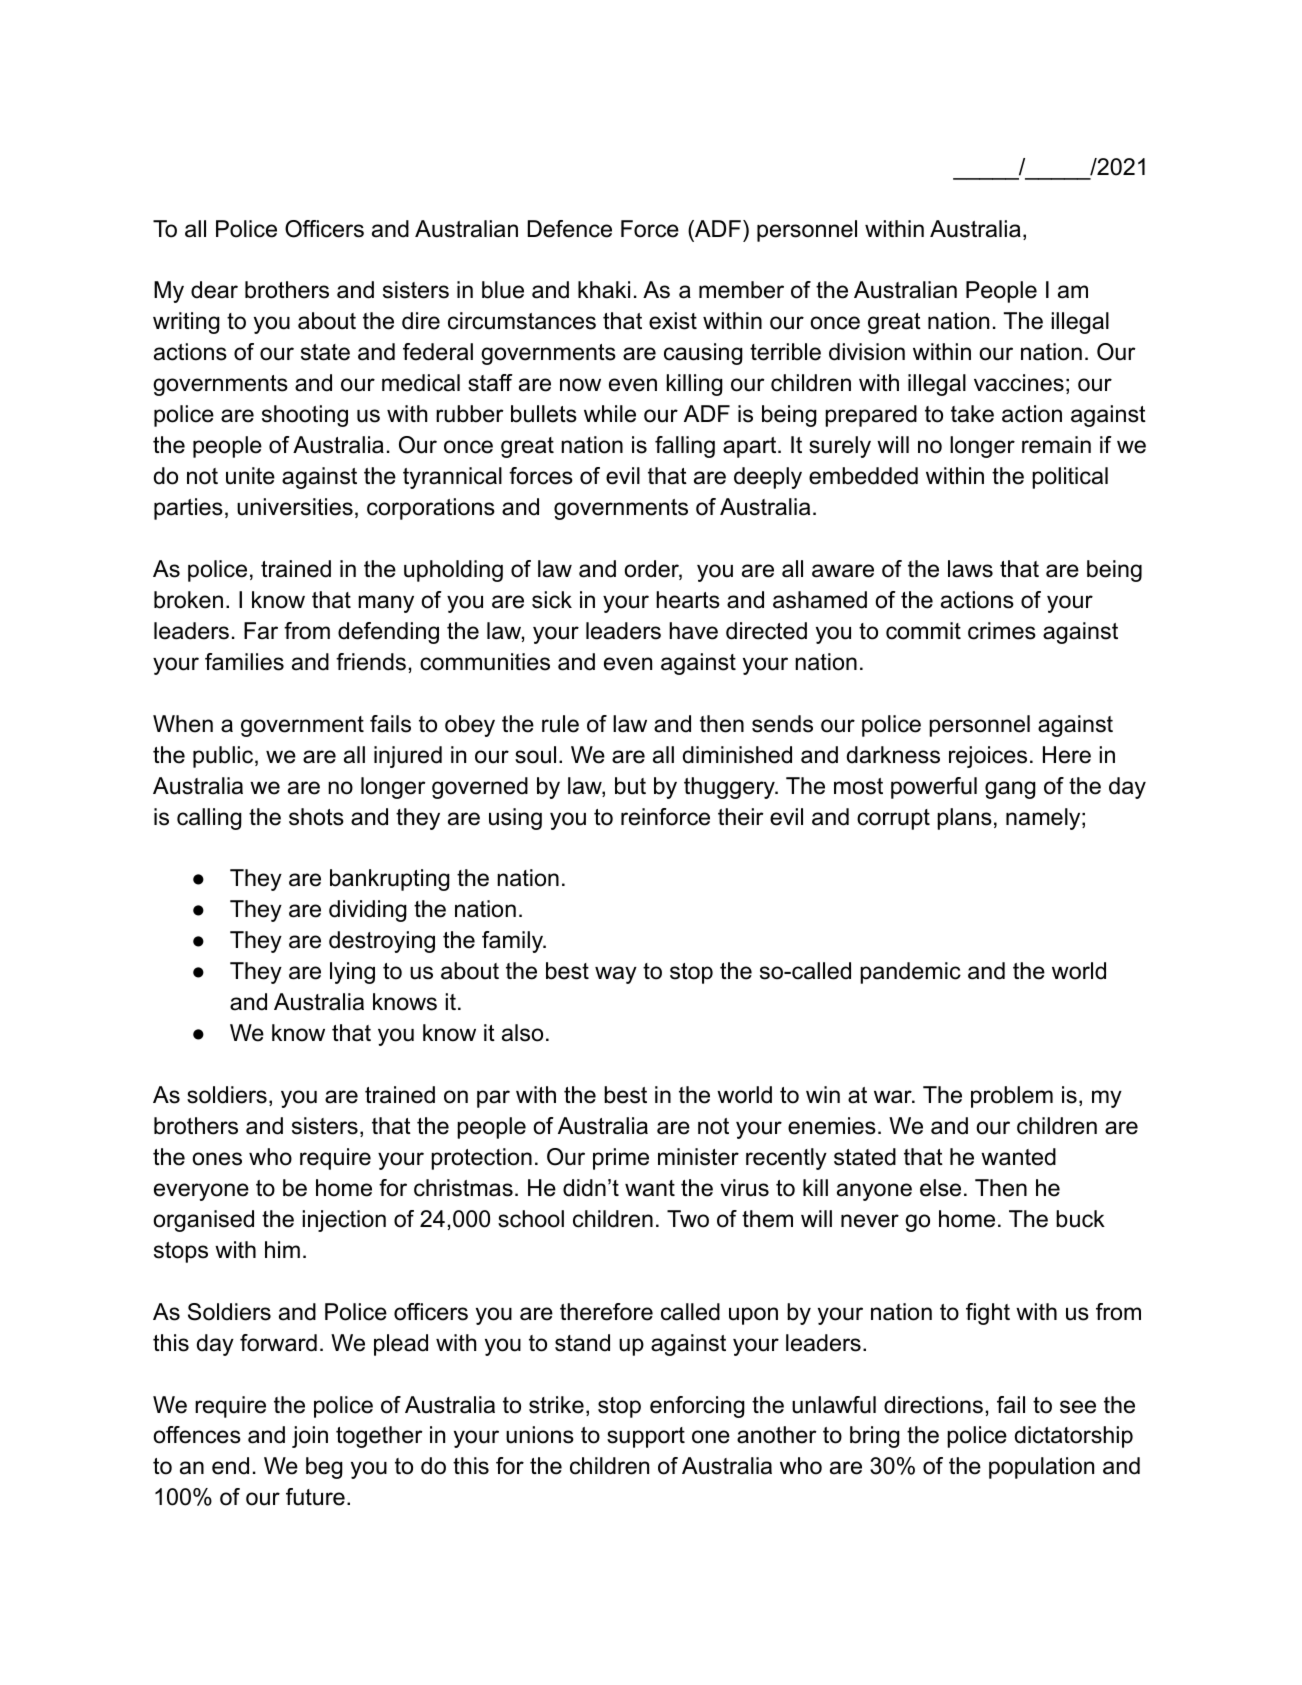  What do you see at coordinates (352, 973) in the screenshot?
I see `lying` at bounding box center [352, 973].
